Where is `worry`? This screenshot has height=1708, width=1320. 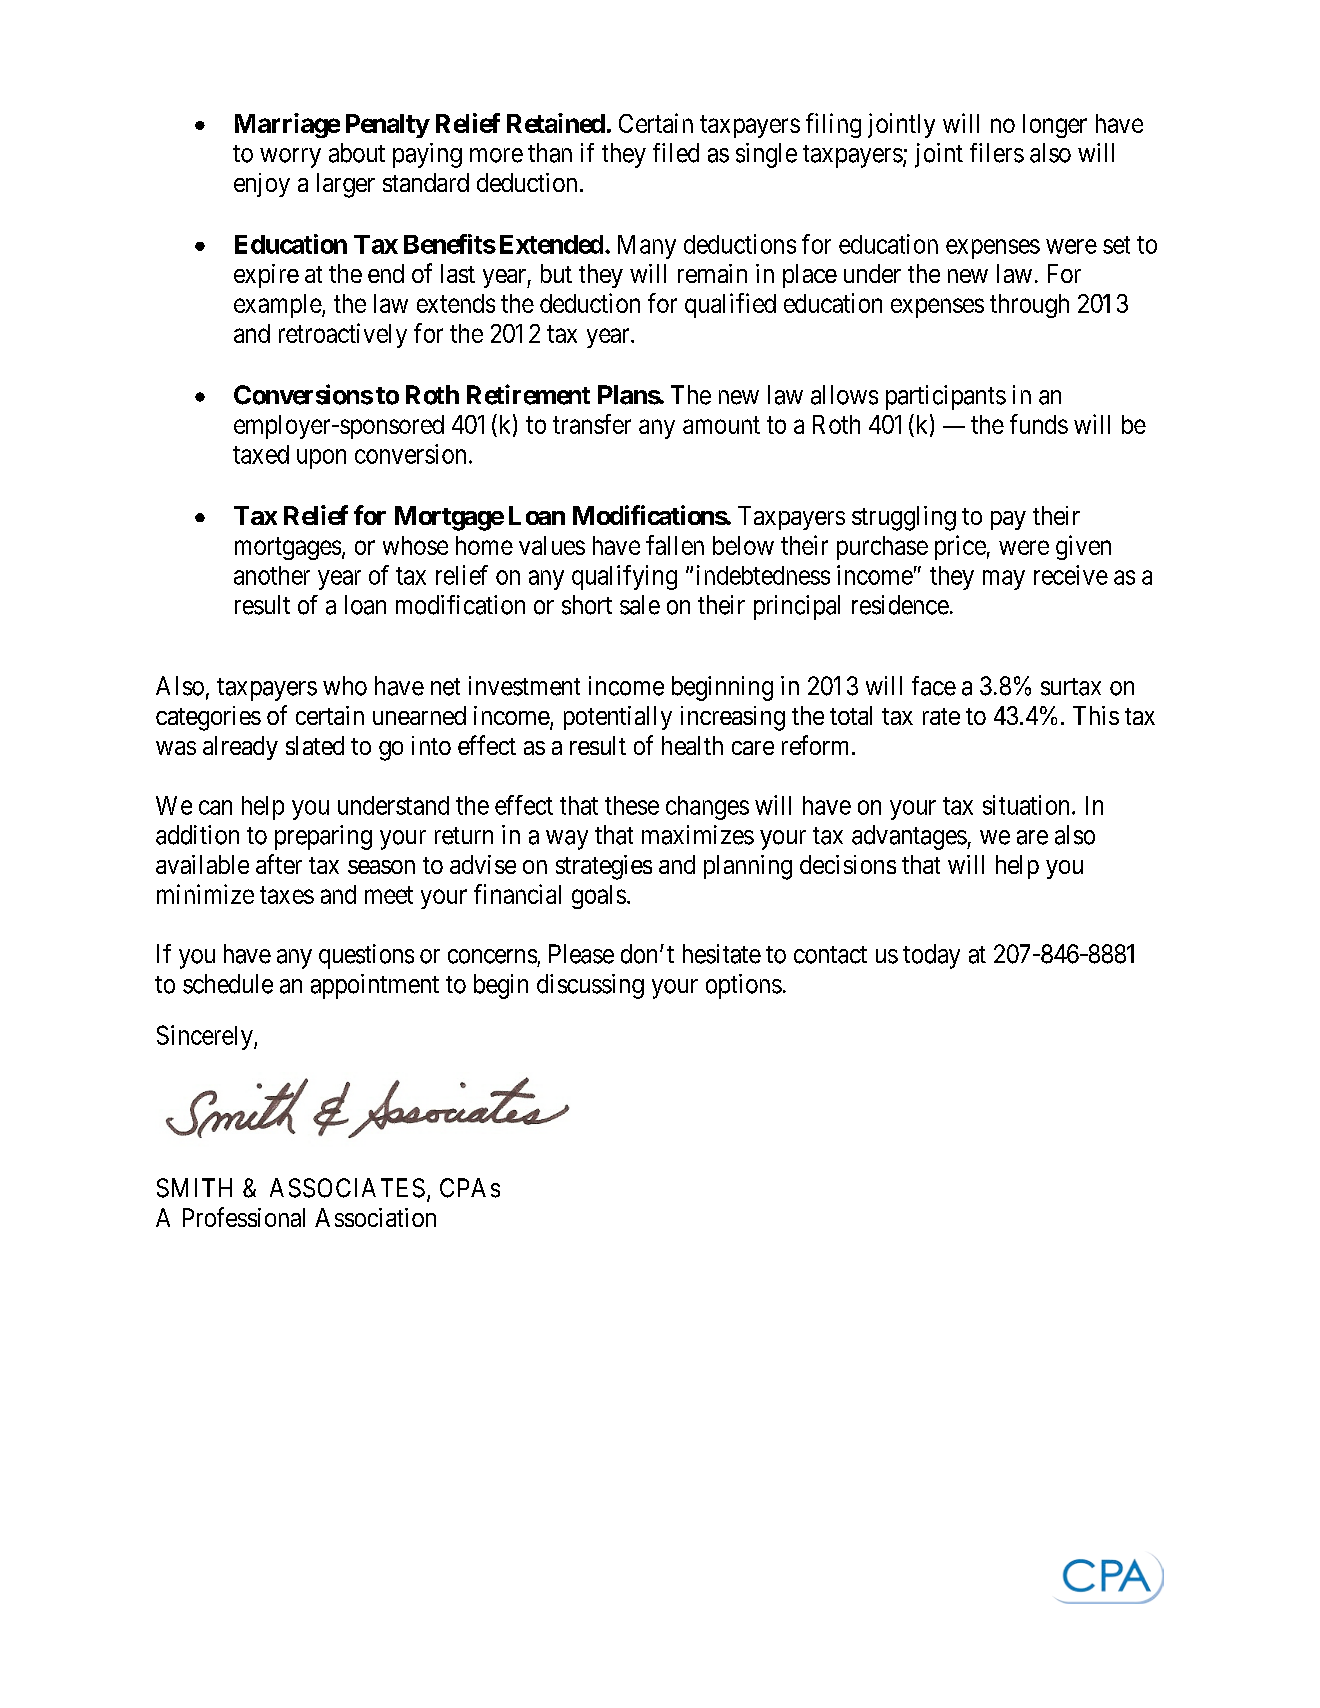 worry is located at coordinates (290, 158).
